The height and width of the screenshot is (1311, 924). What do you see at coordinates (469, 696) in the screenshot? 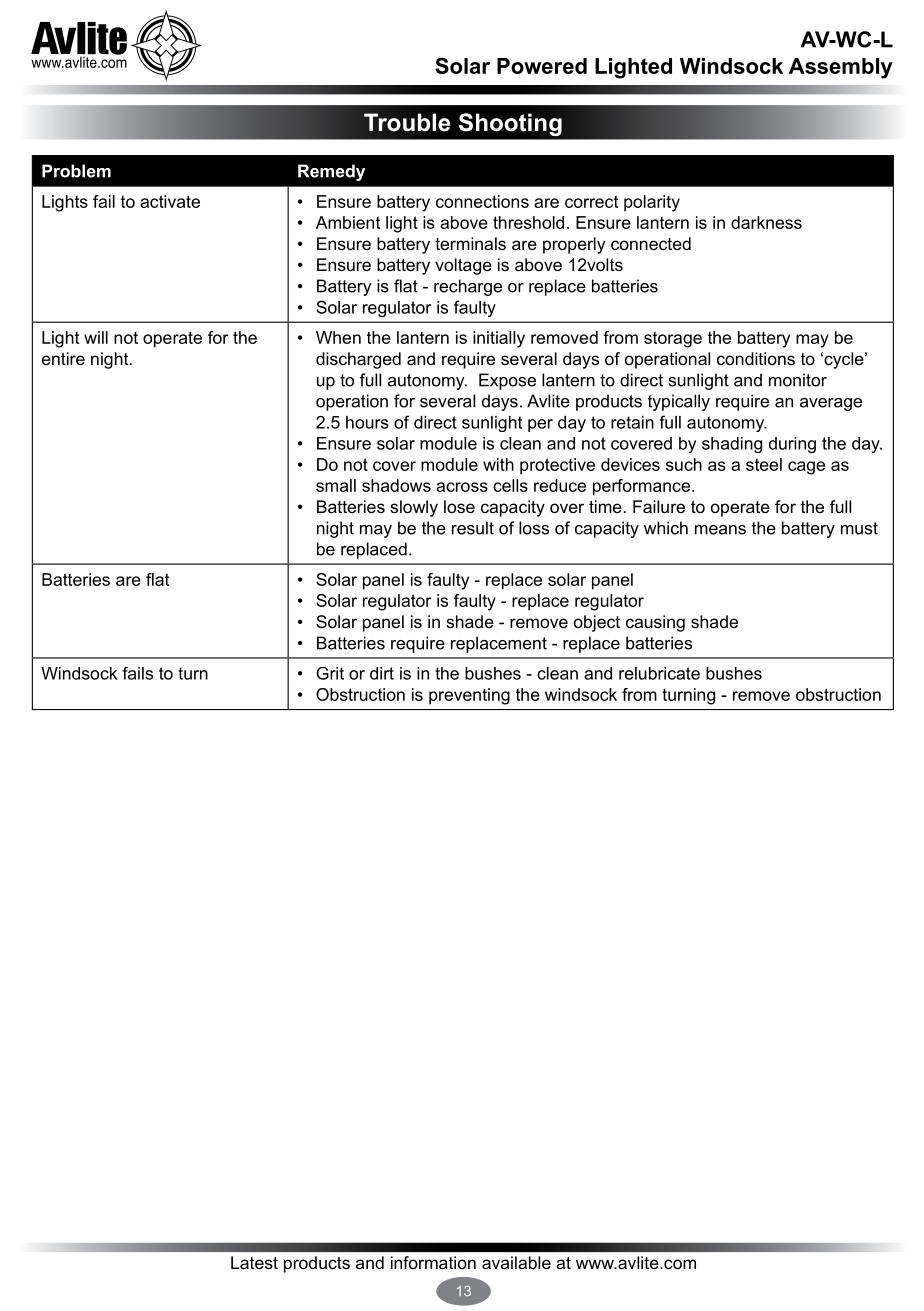
I see `preventing` at bounding box center [469, 696].
